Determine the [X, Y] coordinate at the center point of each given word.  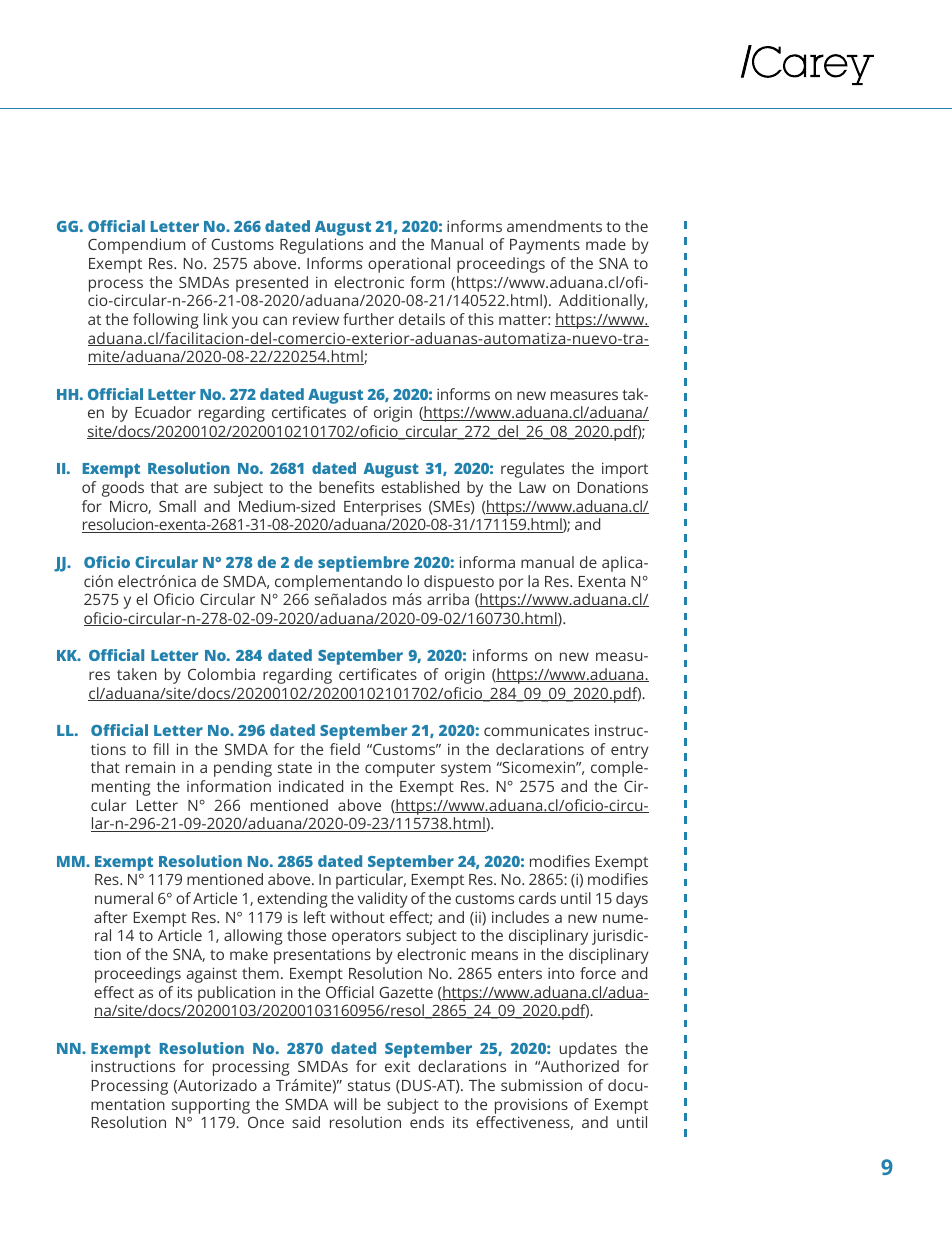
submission [541, 1085]
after [110, 917]
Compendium [136, 246]
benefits [346, 487]
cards [537, 898]
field [345, 749]
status [369, 1086]
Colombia [221, 674]
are [196, 488]
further [368, 319]
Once [266, 1122]
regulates [532, 470]
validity [383, 900]
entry [630, 752]
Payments [545, 246]
